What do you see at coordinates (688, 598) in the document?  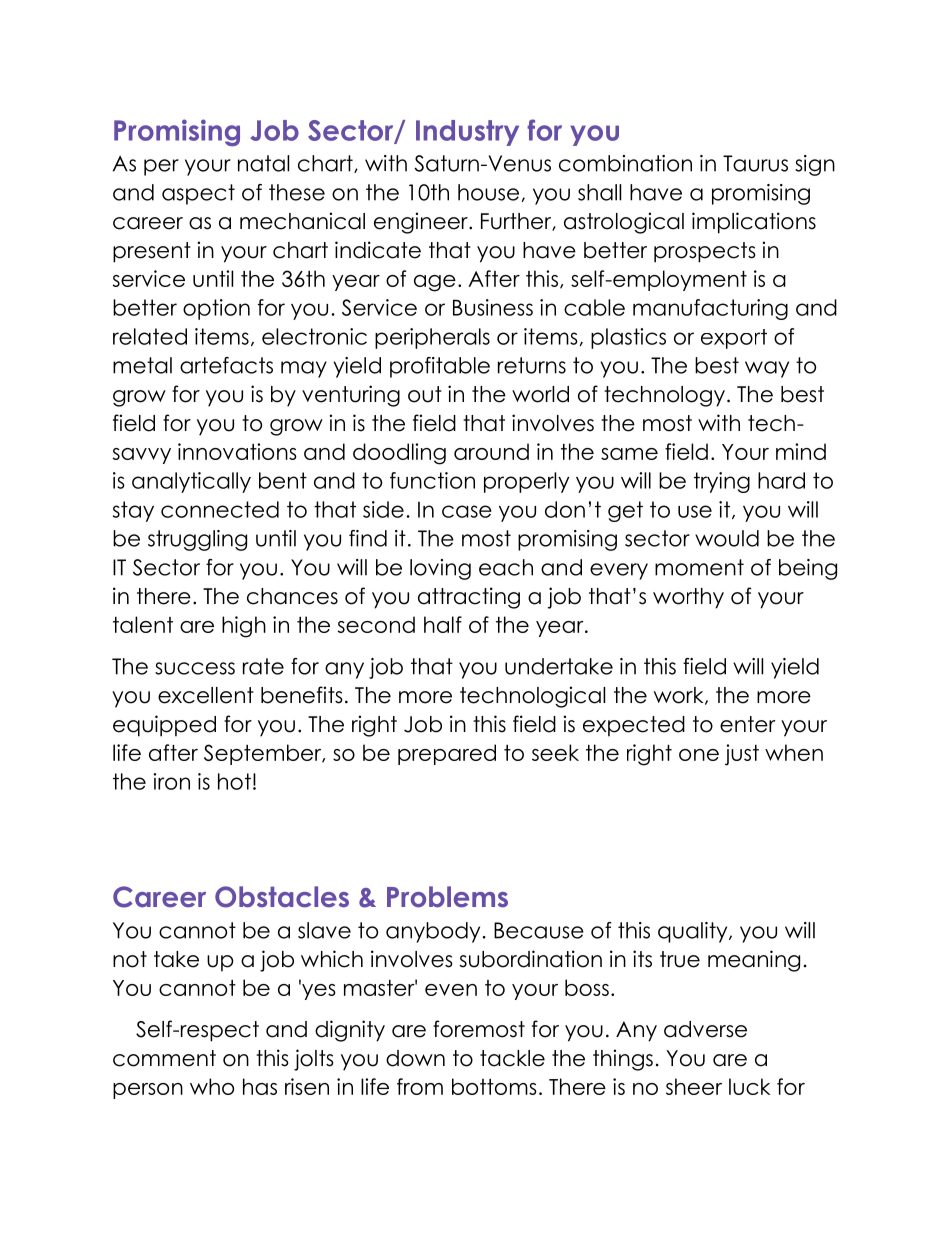 I see `worthy` at bounding box center [688, 598].
